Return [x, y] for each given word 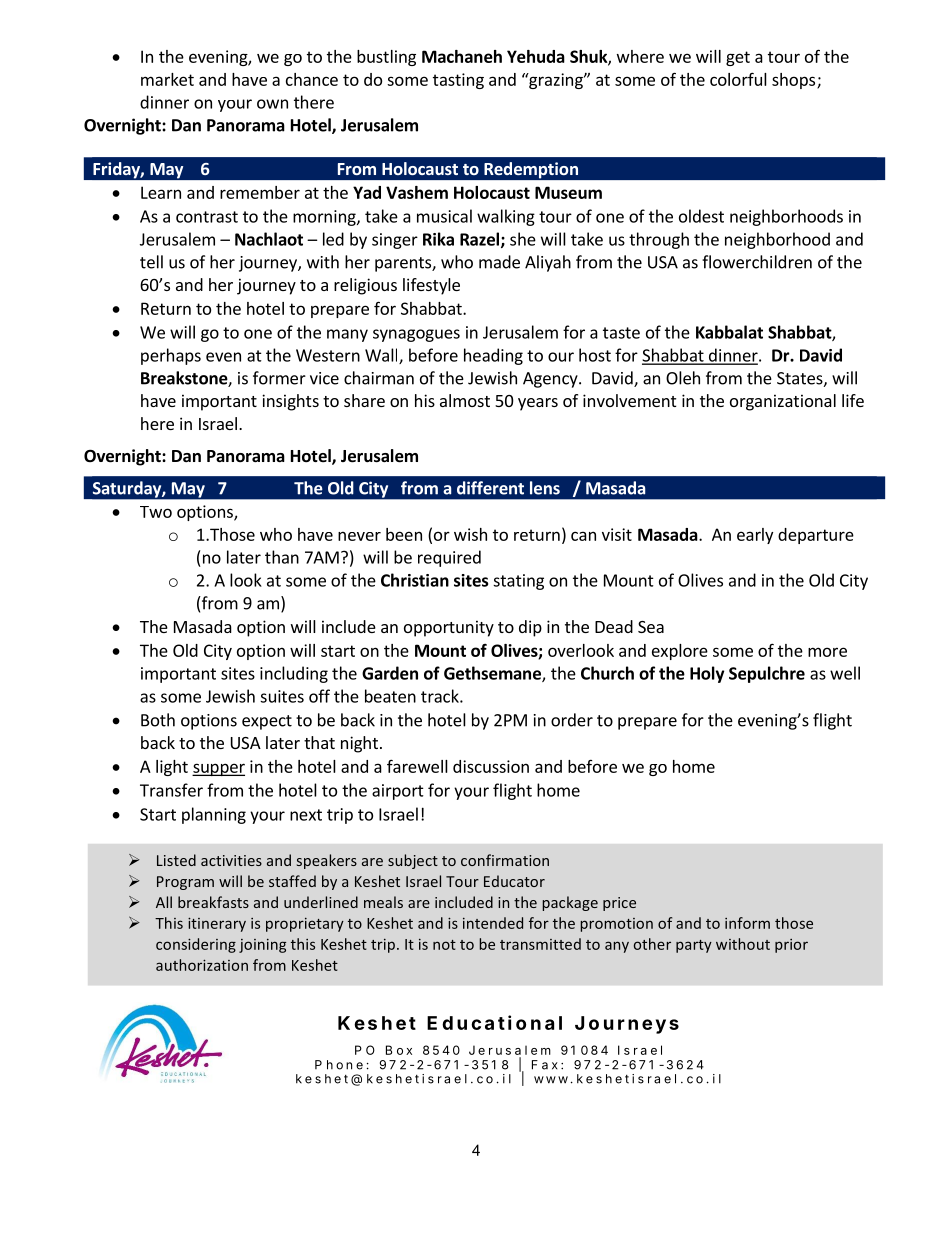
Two [156, 512]
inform [747, 923]
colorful [738, 79]
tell [151, 262]
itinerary [217, 924]
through [659, 240]
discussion [491, 766]
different [490, 488]
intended [493, 923]
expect [267, 722]
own [272, 104]
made [499, 262]
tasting [458, 81]
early [755, 536]
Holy [707, 674]
